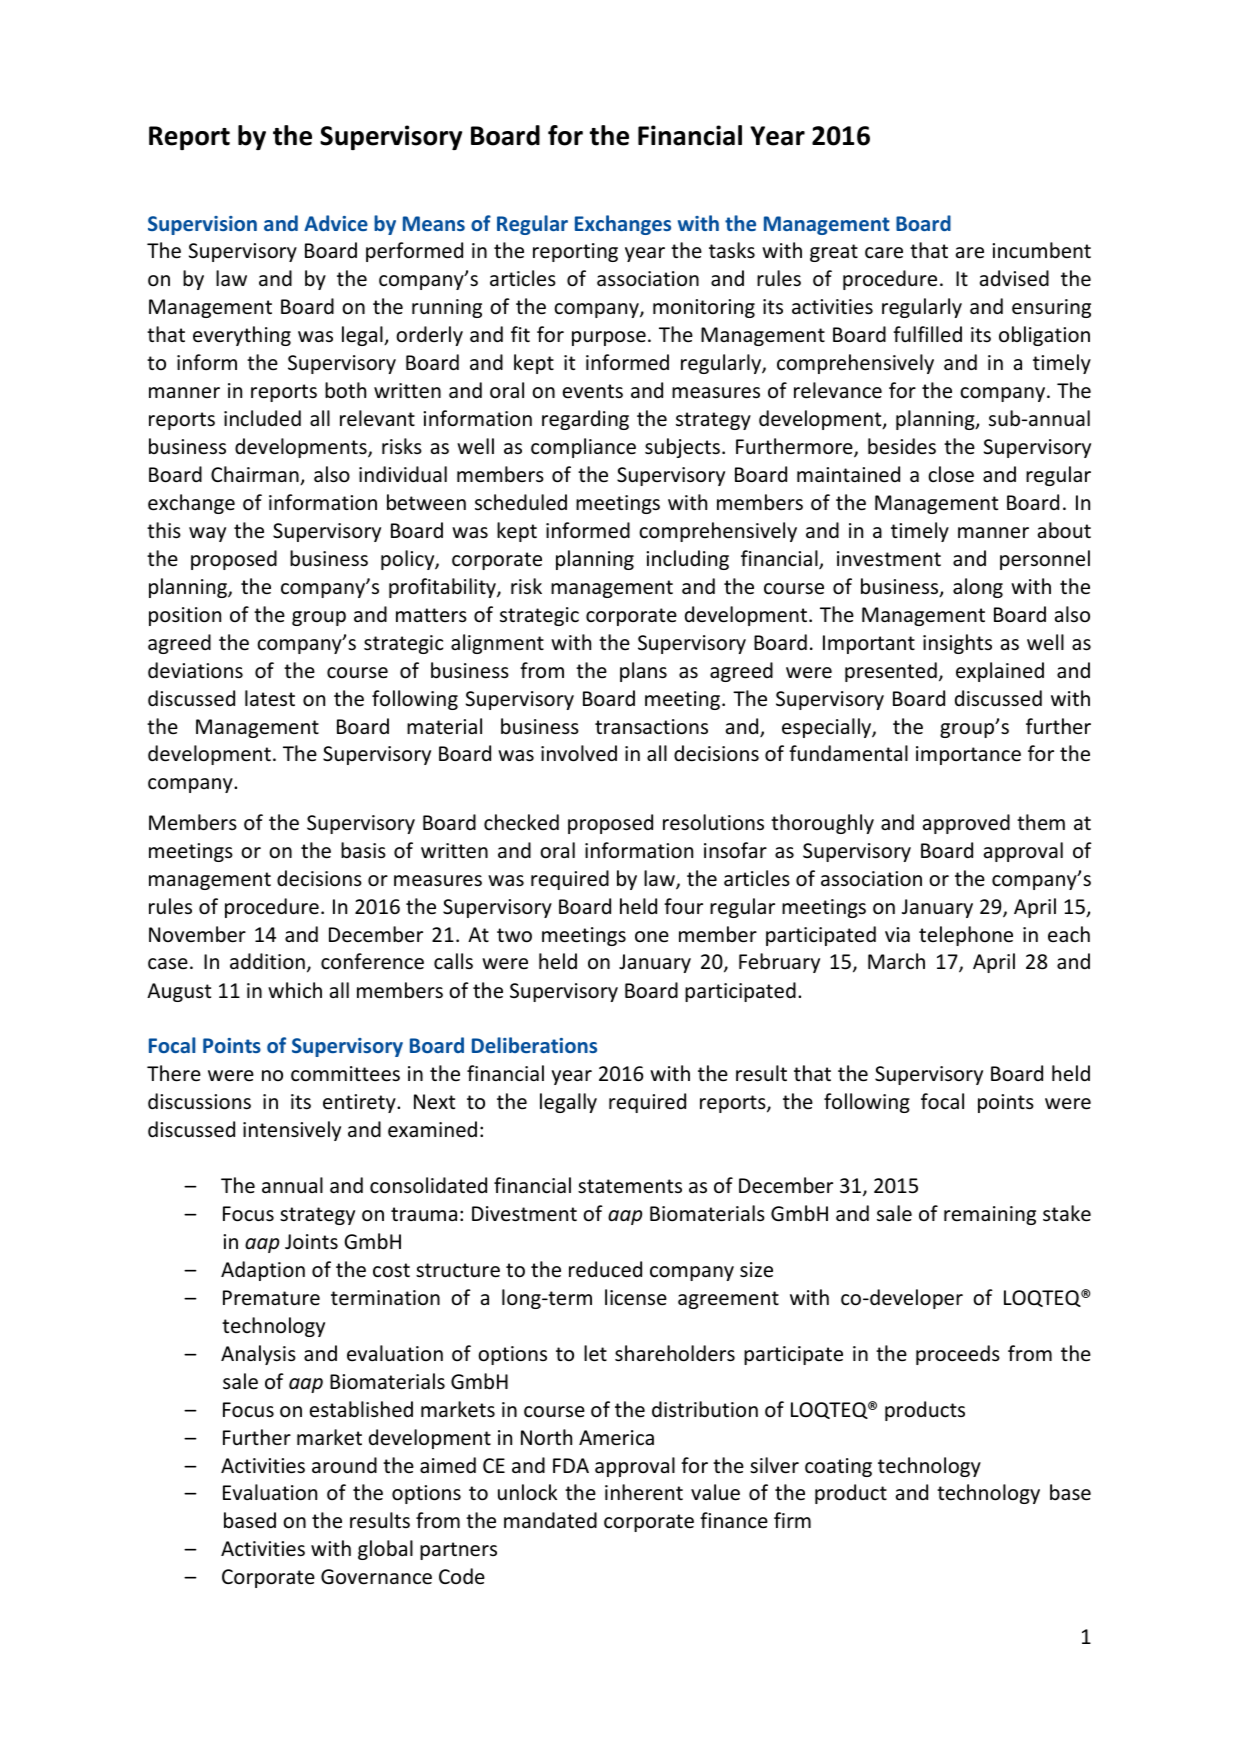 This document has height=1752, width=1239. I want to click on purpose, so click(609, 338).
